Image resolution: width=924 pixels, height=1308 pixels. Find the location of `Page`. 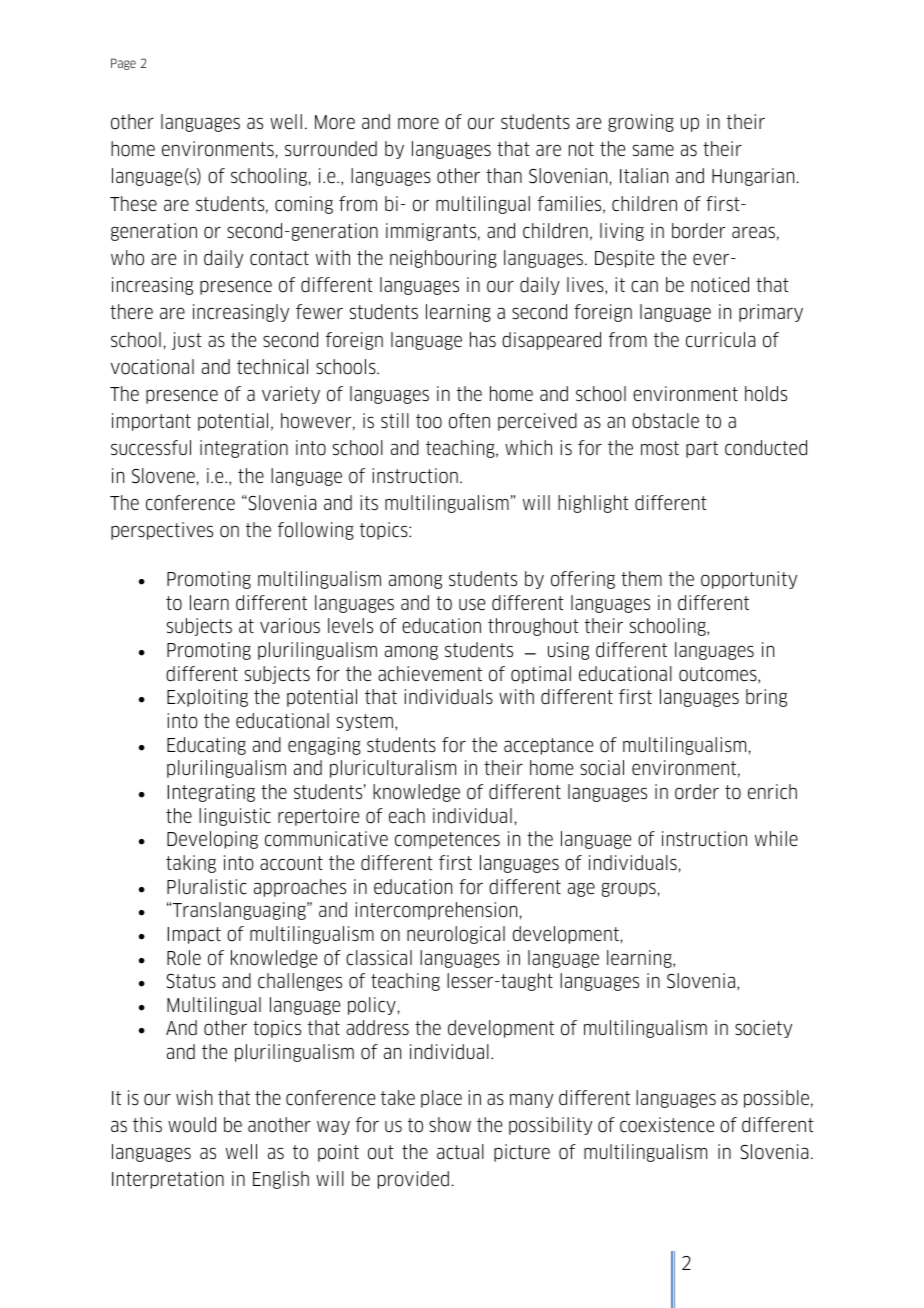

Page is located at coordinates (123, 64).
